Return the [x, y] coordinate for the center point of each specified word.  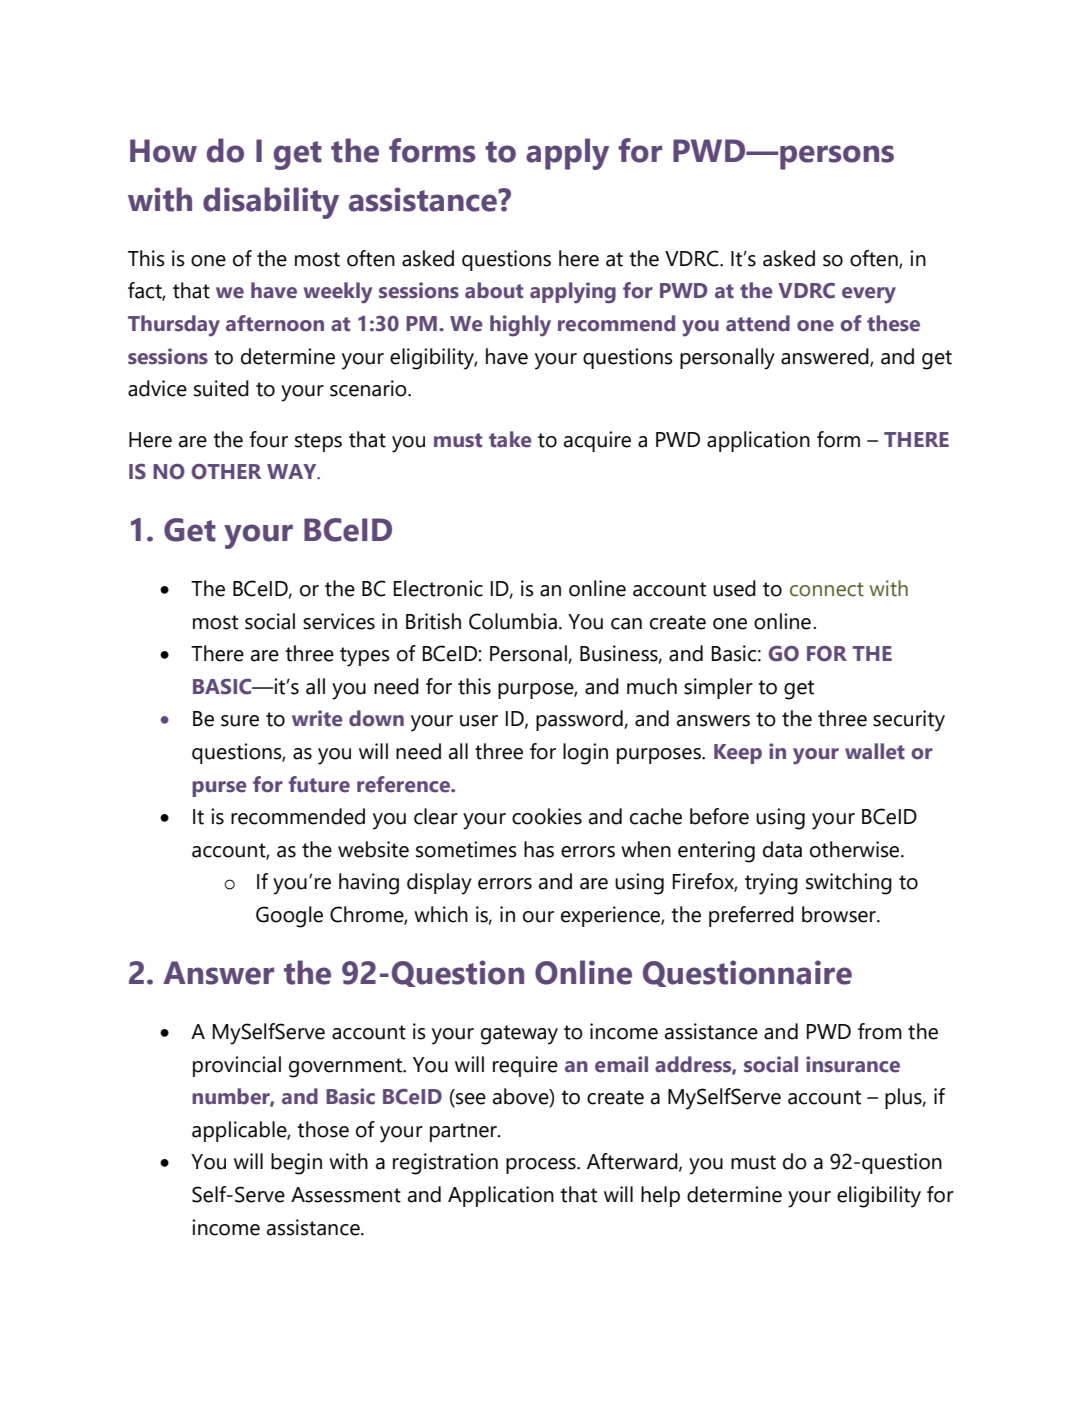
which [441, 914]
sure [240, 721]
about [494, 290]
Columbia [513, 621]
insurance [853, 1064]
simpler [718, 688]
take [510, 439]
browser [840, 914]
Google [289, 917]
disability [271, 203]
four [268, 439]
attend [758, 323]
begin [296, 1164]
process [542, 1166]
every [869, 295]
